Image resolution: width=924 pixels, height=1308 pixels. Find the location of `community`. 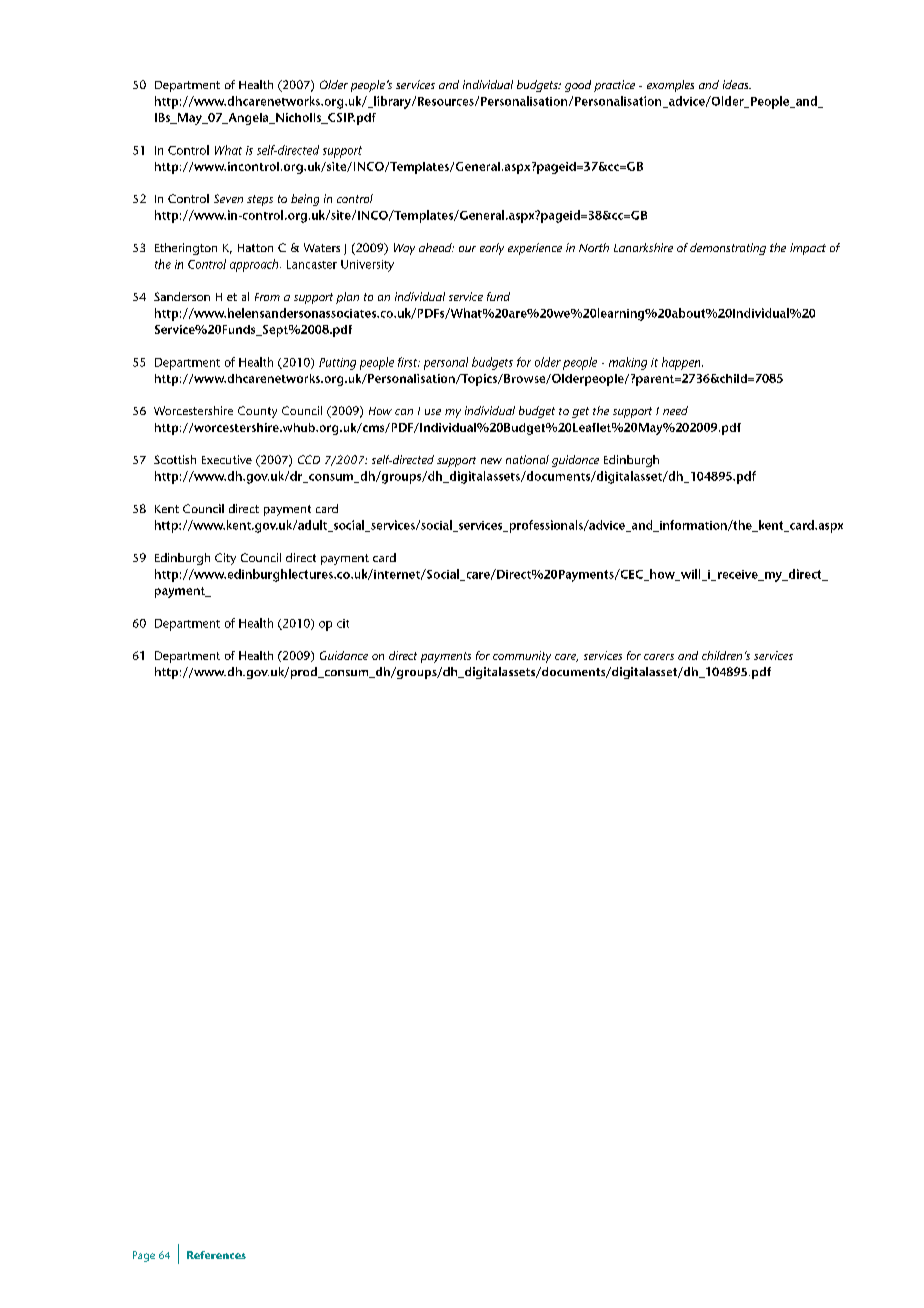

community is located at coordinates (522, 657).
